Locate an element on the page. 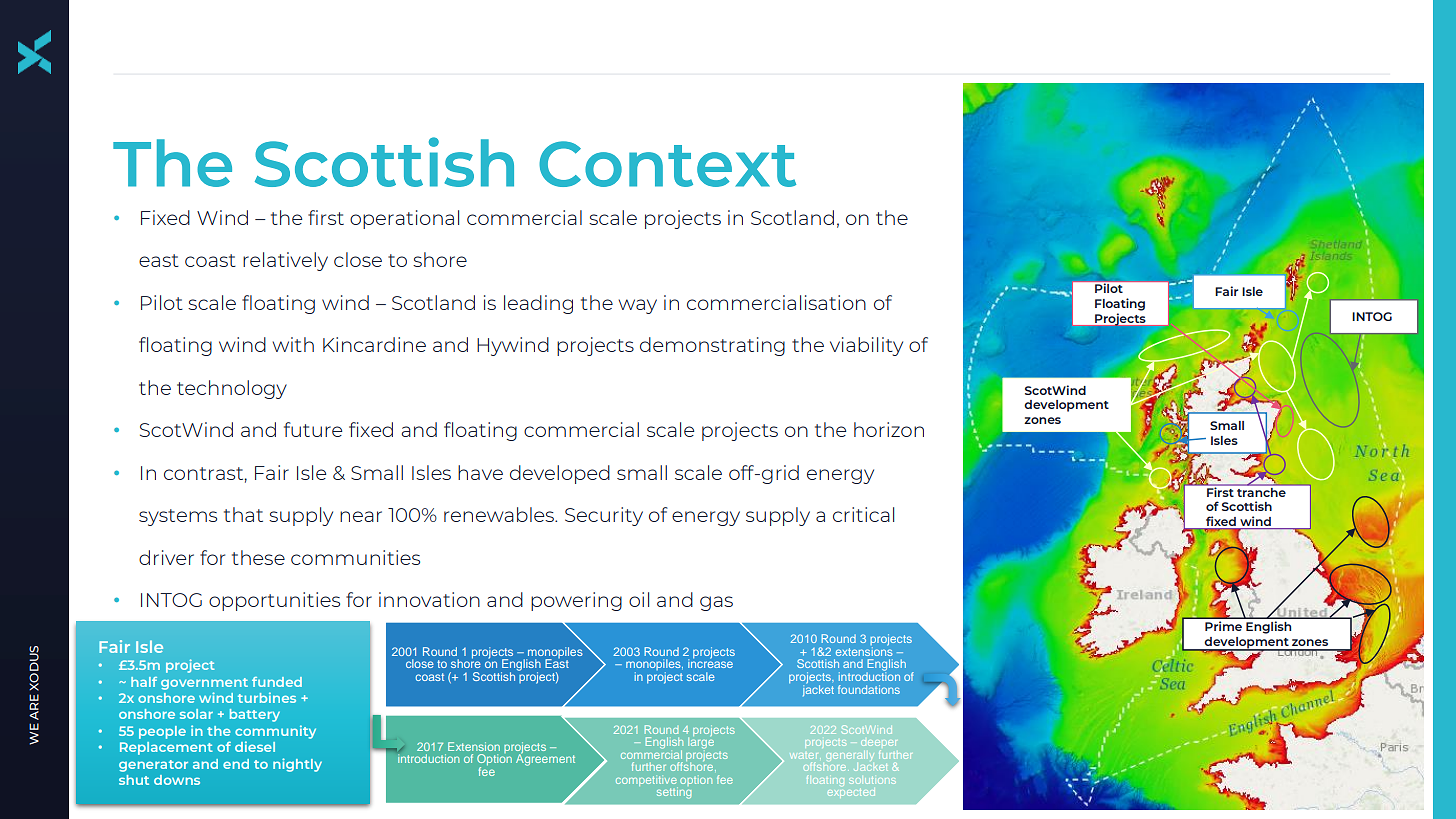  solutions is located at coordinates (872, 780).
